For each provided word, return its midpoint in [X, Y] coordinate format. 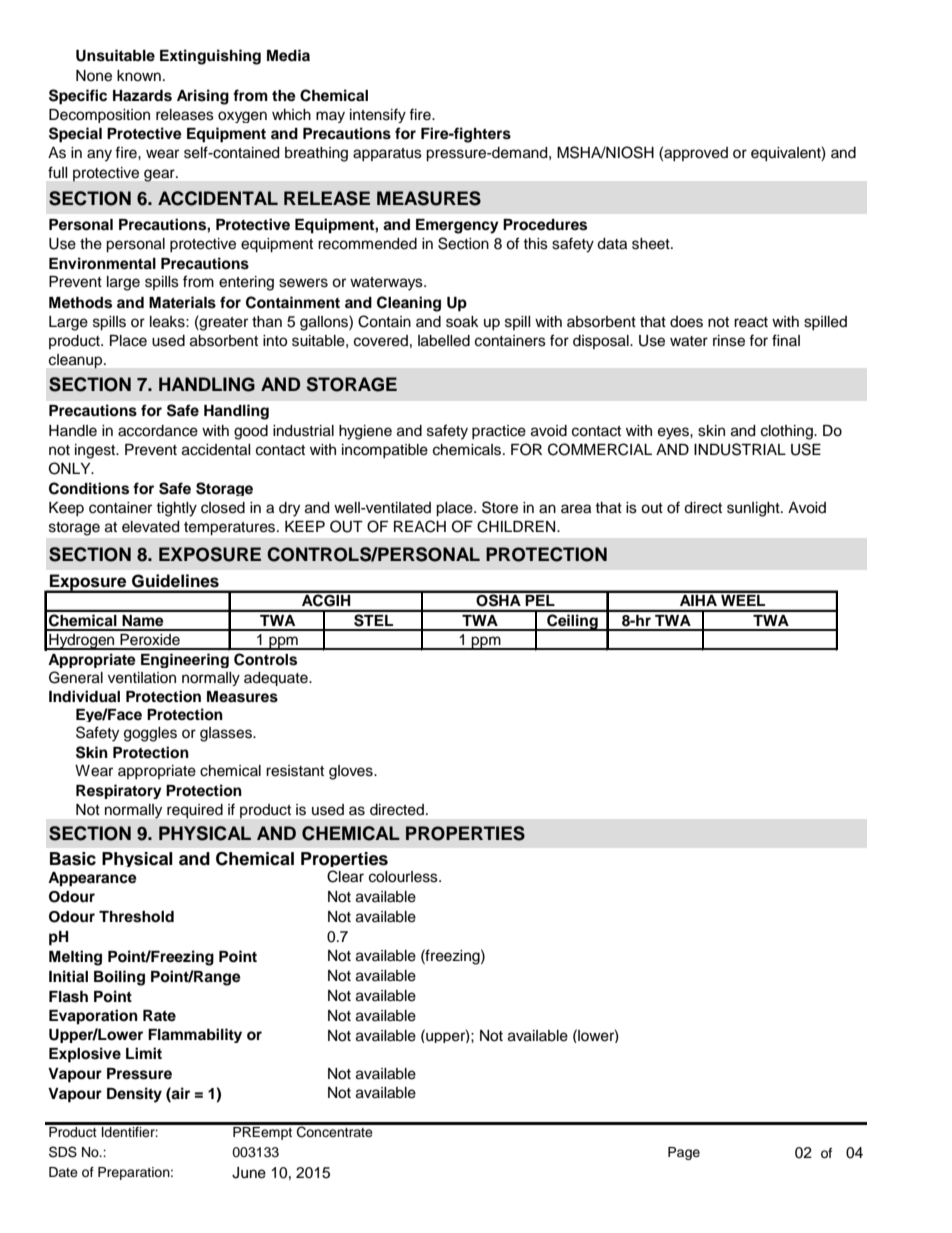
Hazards [142, 96]
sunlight [754, 509]
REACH [420, 526]
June [249, 1173]
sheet [652, 244]
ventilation [142, 678]
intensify [378, 115]
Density [134, 1095]
